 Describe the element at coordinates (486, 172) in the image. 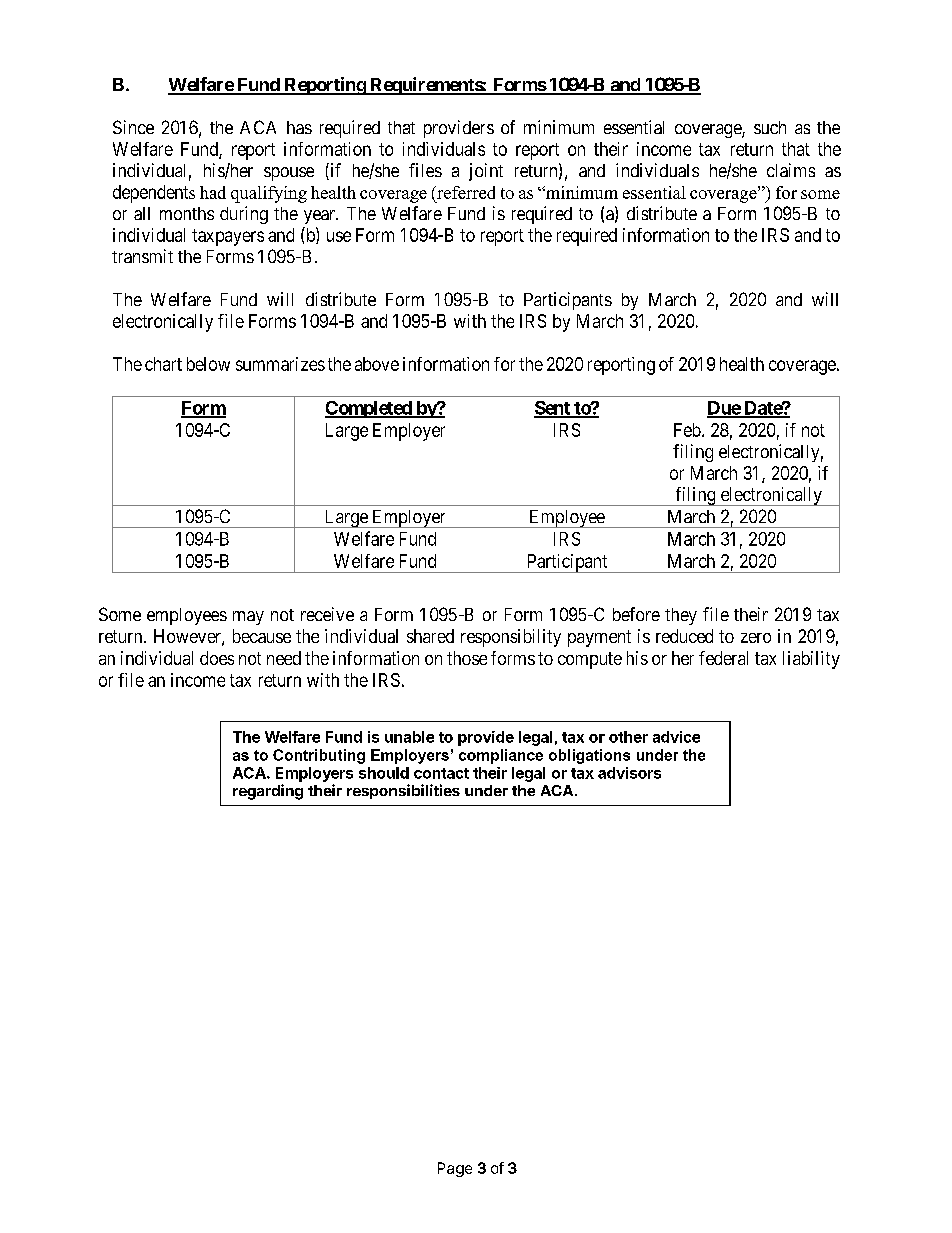

I see `joint` at that location.
